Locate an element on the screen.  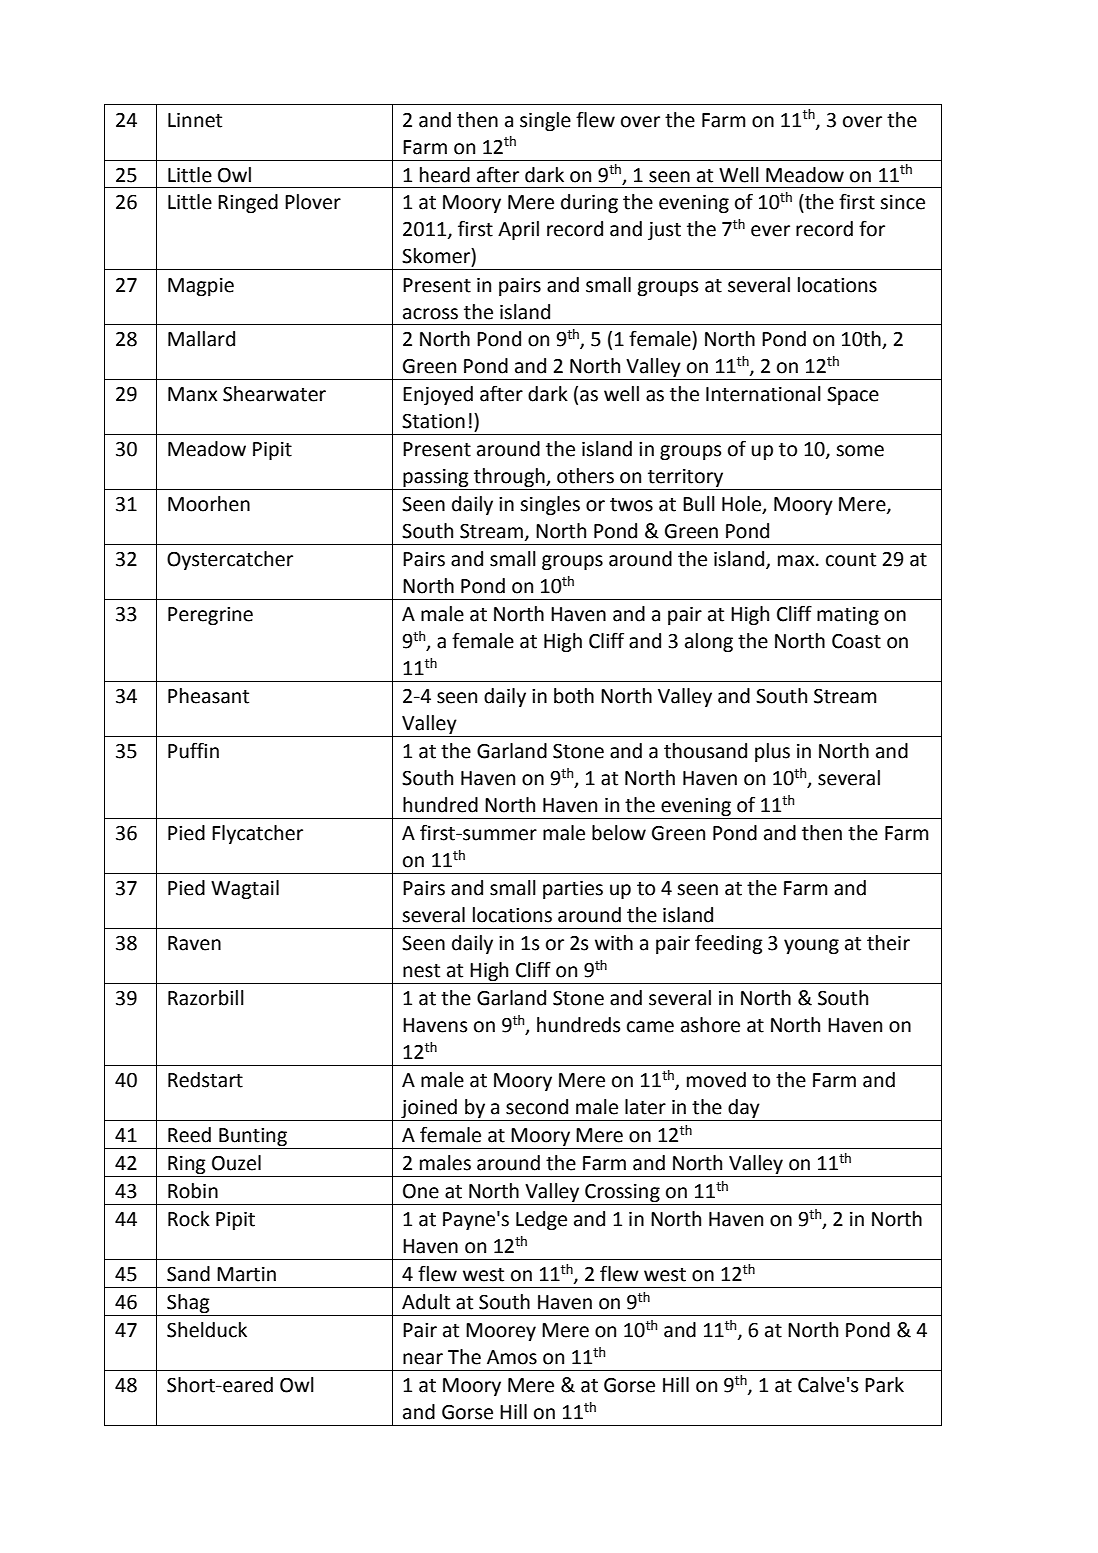
parties is located at coordinates (573, 890).
